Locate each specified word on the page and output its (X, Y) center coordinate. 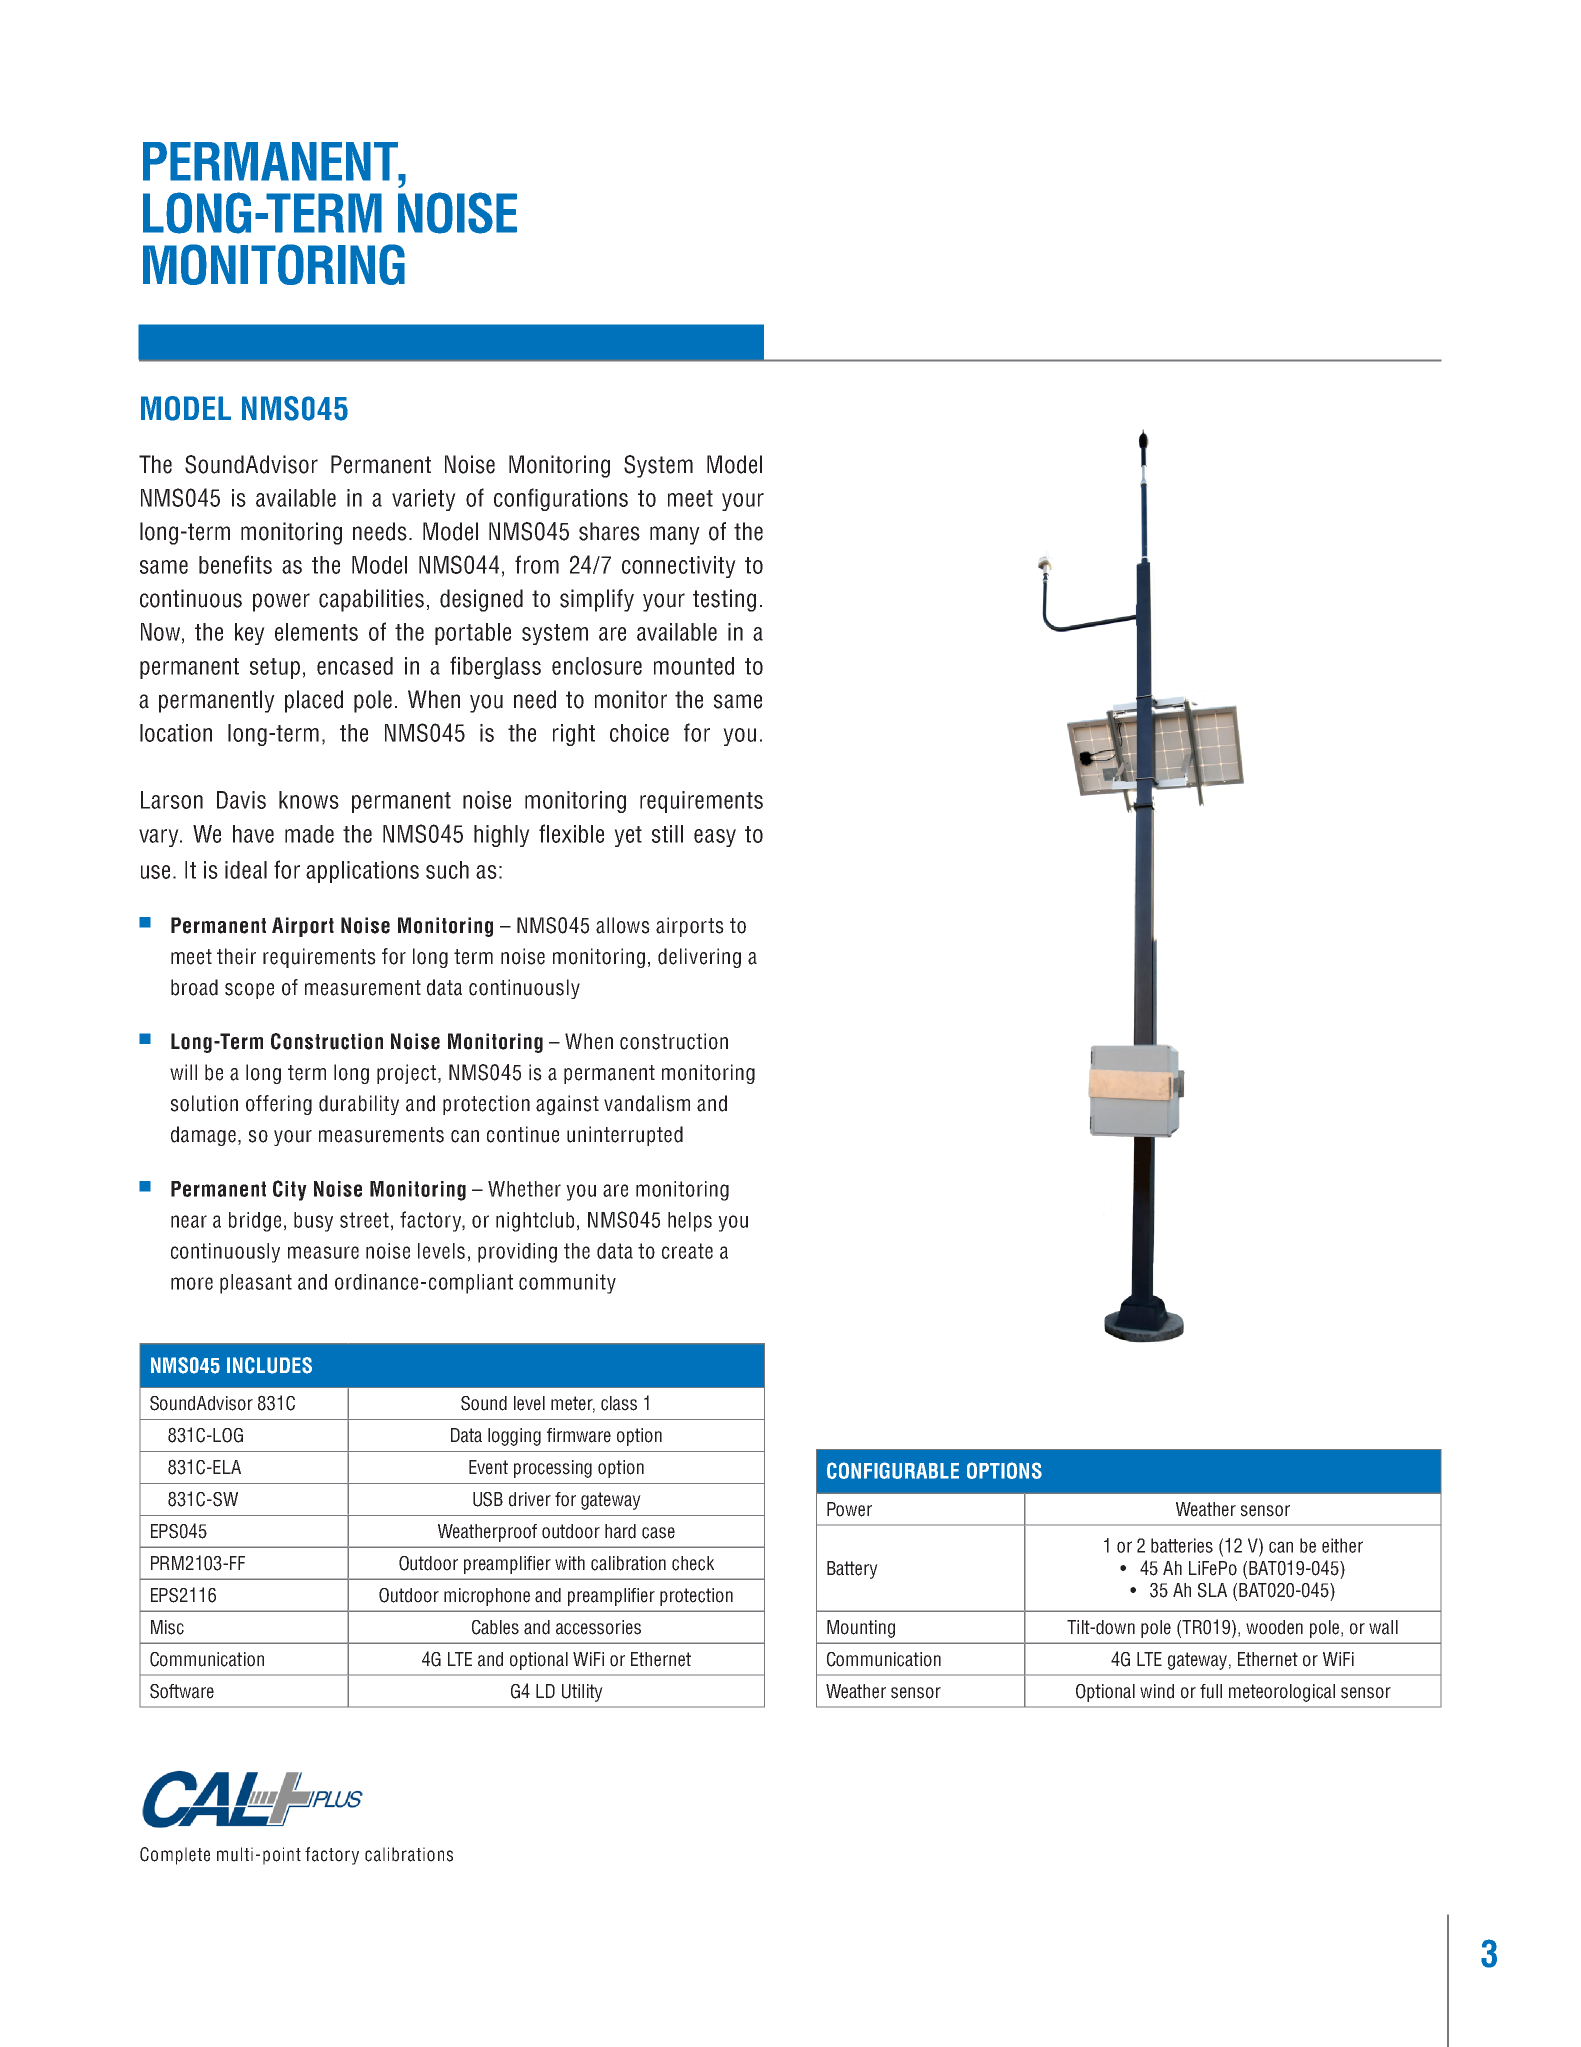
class (619, 1403)
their (236, 956)
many (675, 535)
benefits (235, 564)
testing (724, 600)
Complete (175, 1856)
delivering (699, 958)
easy (715, 838)
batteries (1182, 1545)
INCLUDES (269, 1365)
